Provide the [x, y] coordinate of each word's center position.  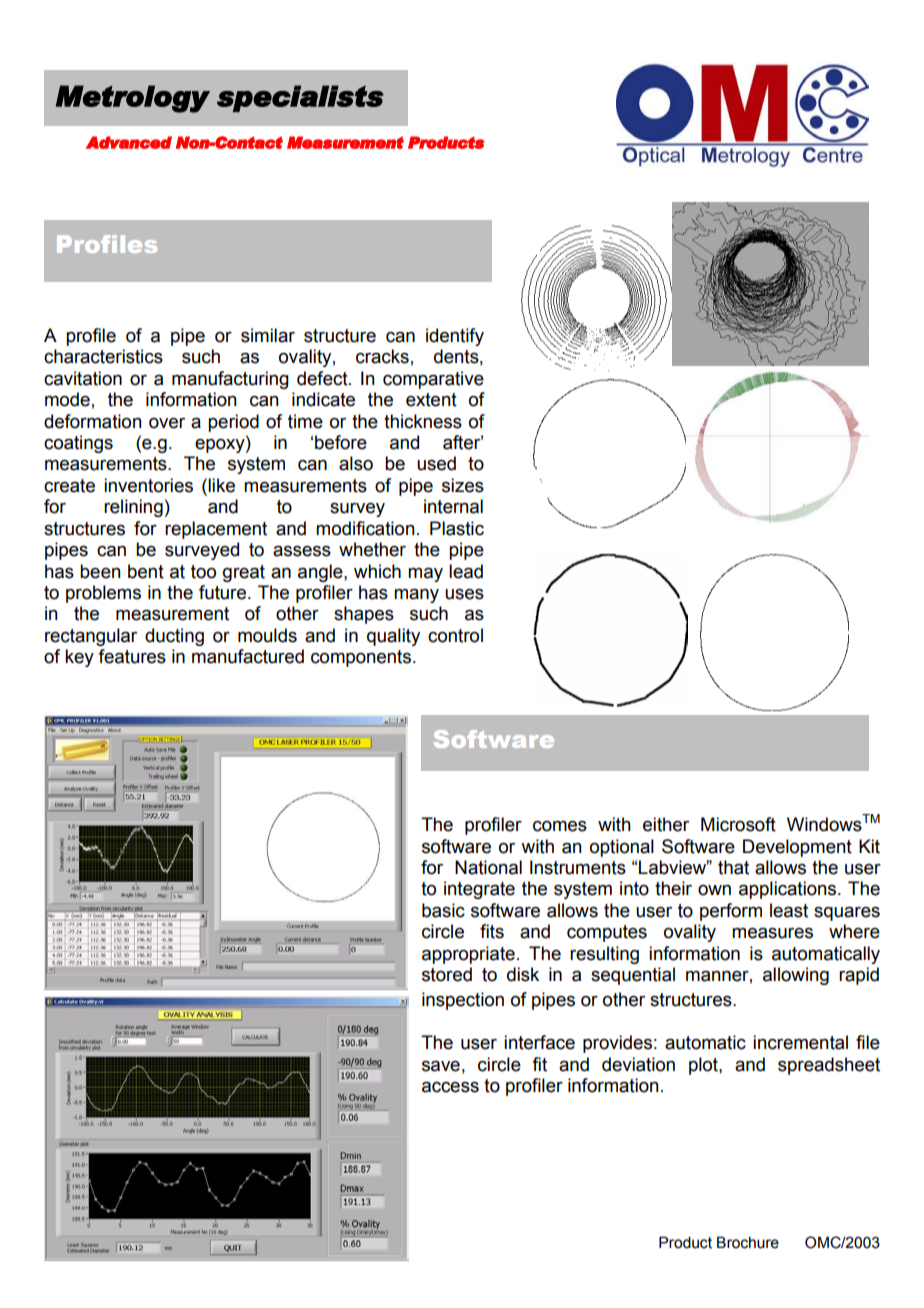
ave [445, 1066]
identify [455, 337]
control [455, 635]
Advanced [129, 142]
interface [539, 1042]
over [167, 423]
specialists [300, 98]
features [132, 656]
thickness [423, 421]
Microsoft [738, 824]
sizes [463, 485]
